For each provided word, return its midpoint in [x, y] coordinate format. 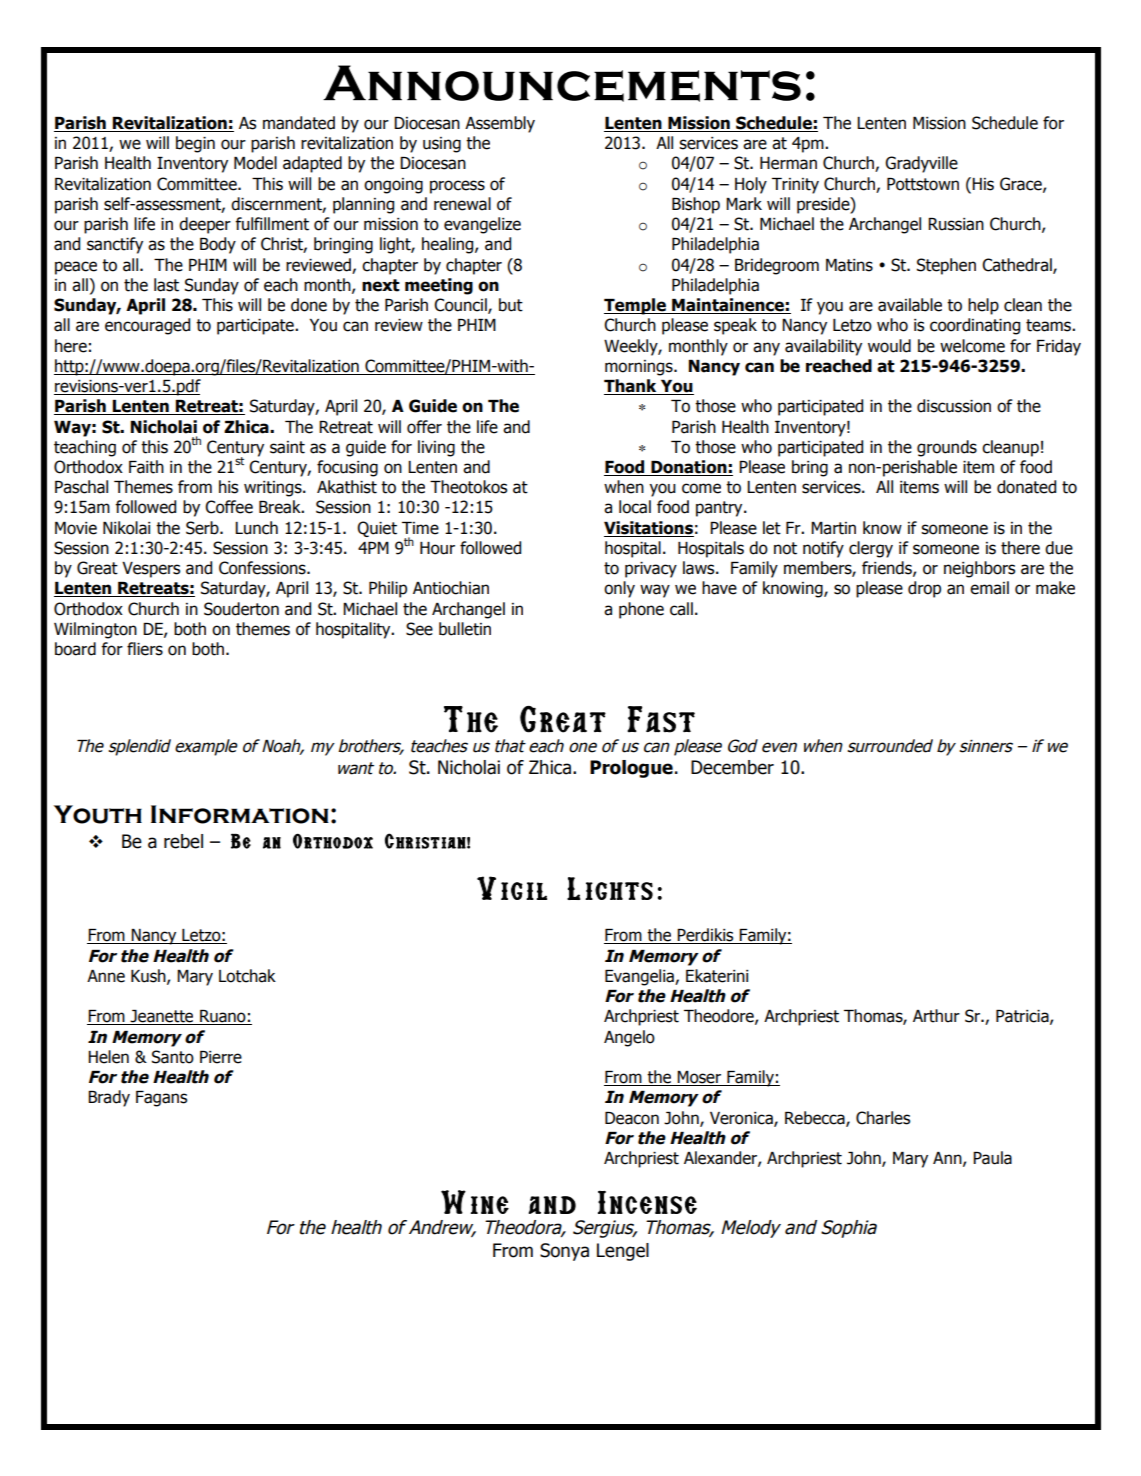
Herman [788, 163]
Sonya [564, 1252]
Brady [109, 1098]
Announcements [562, 83]
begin [195, 144]
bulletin [465, 629]
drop [924, 589]
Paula [992, 1158]
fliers [145, 649]
